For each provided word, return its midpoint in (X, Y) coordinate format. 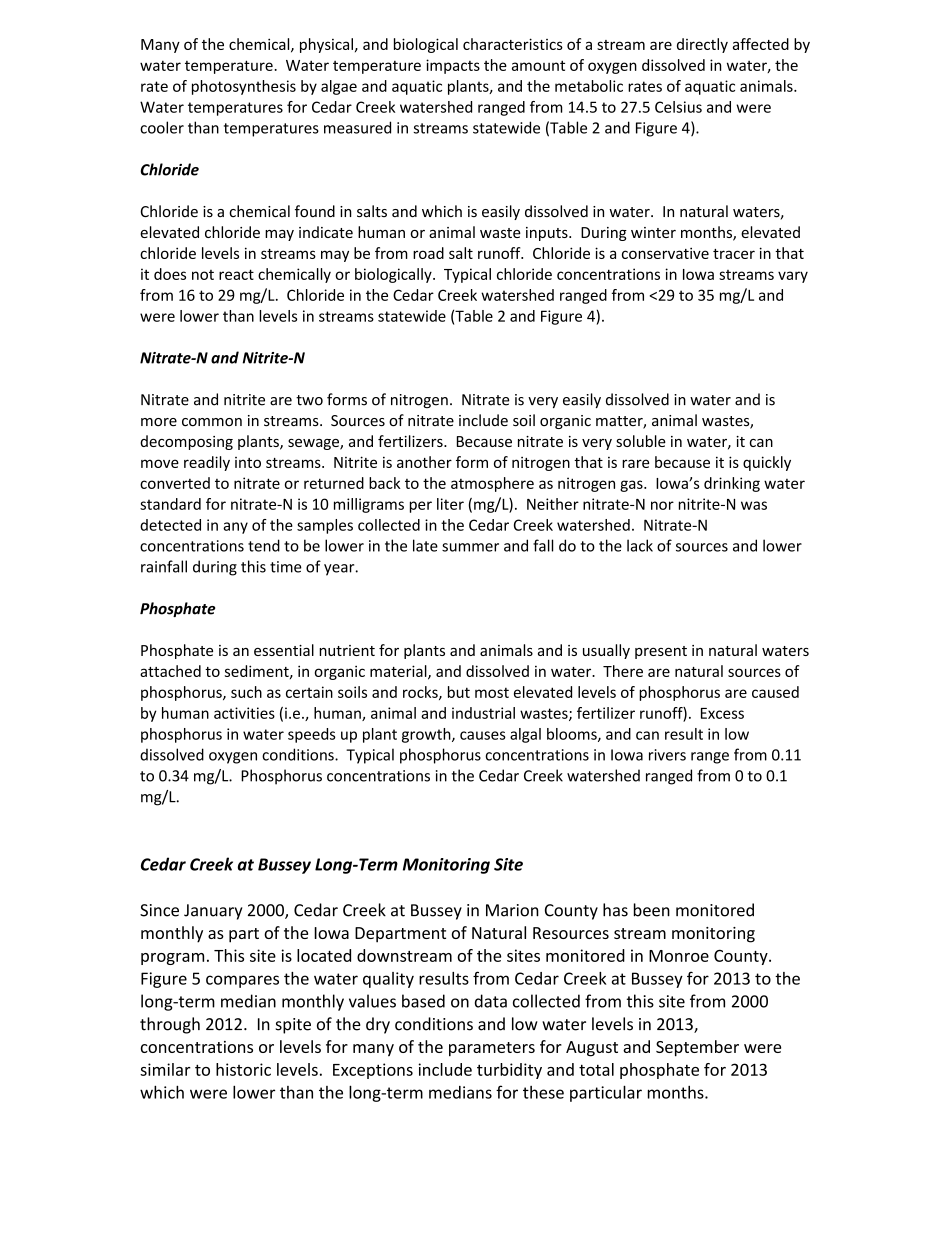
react (236, 274)
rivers (667, 755)
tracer (734, 254)
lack (640, 545)
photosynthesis (244, 87)
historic (243, 1069)
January (213, 912)
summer (470, 547)
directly (702, 45)
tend (264, 545)
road (428, 253)
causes (483, 735)
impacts (453, 66)
